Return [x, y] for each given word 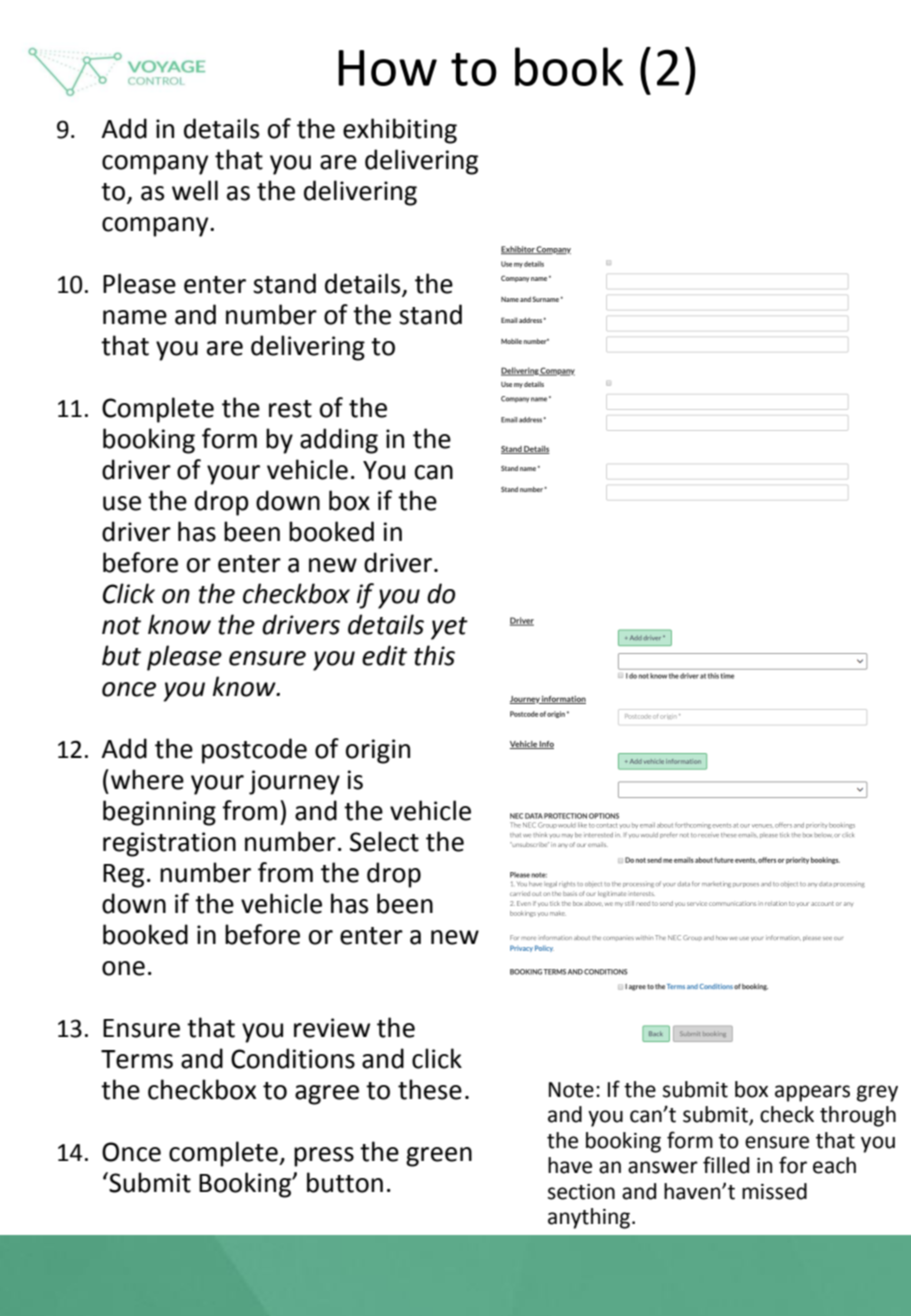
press [324, 1157]
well [195, 190]
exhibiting [400, 131]
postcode [254, 751]
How [387, 68]
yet [449, 628]
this [434, 655]
